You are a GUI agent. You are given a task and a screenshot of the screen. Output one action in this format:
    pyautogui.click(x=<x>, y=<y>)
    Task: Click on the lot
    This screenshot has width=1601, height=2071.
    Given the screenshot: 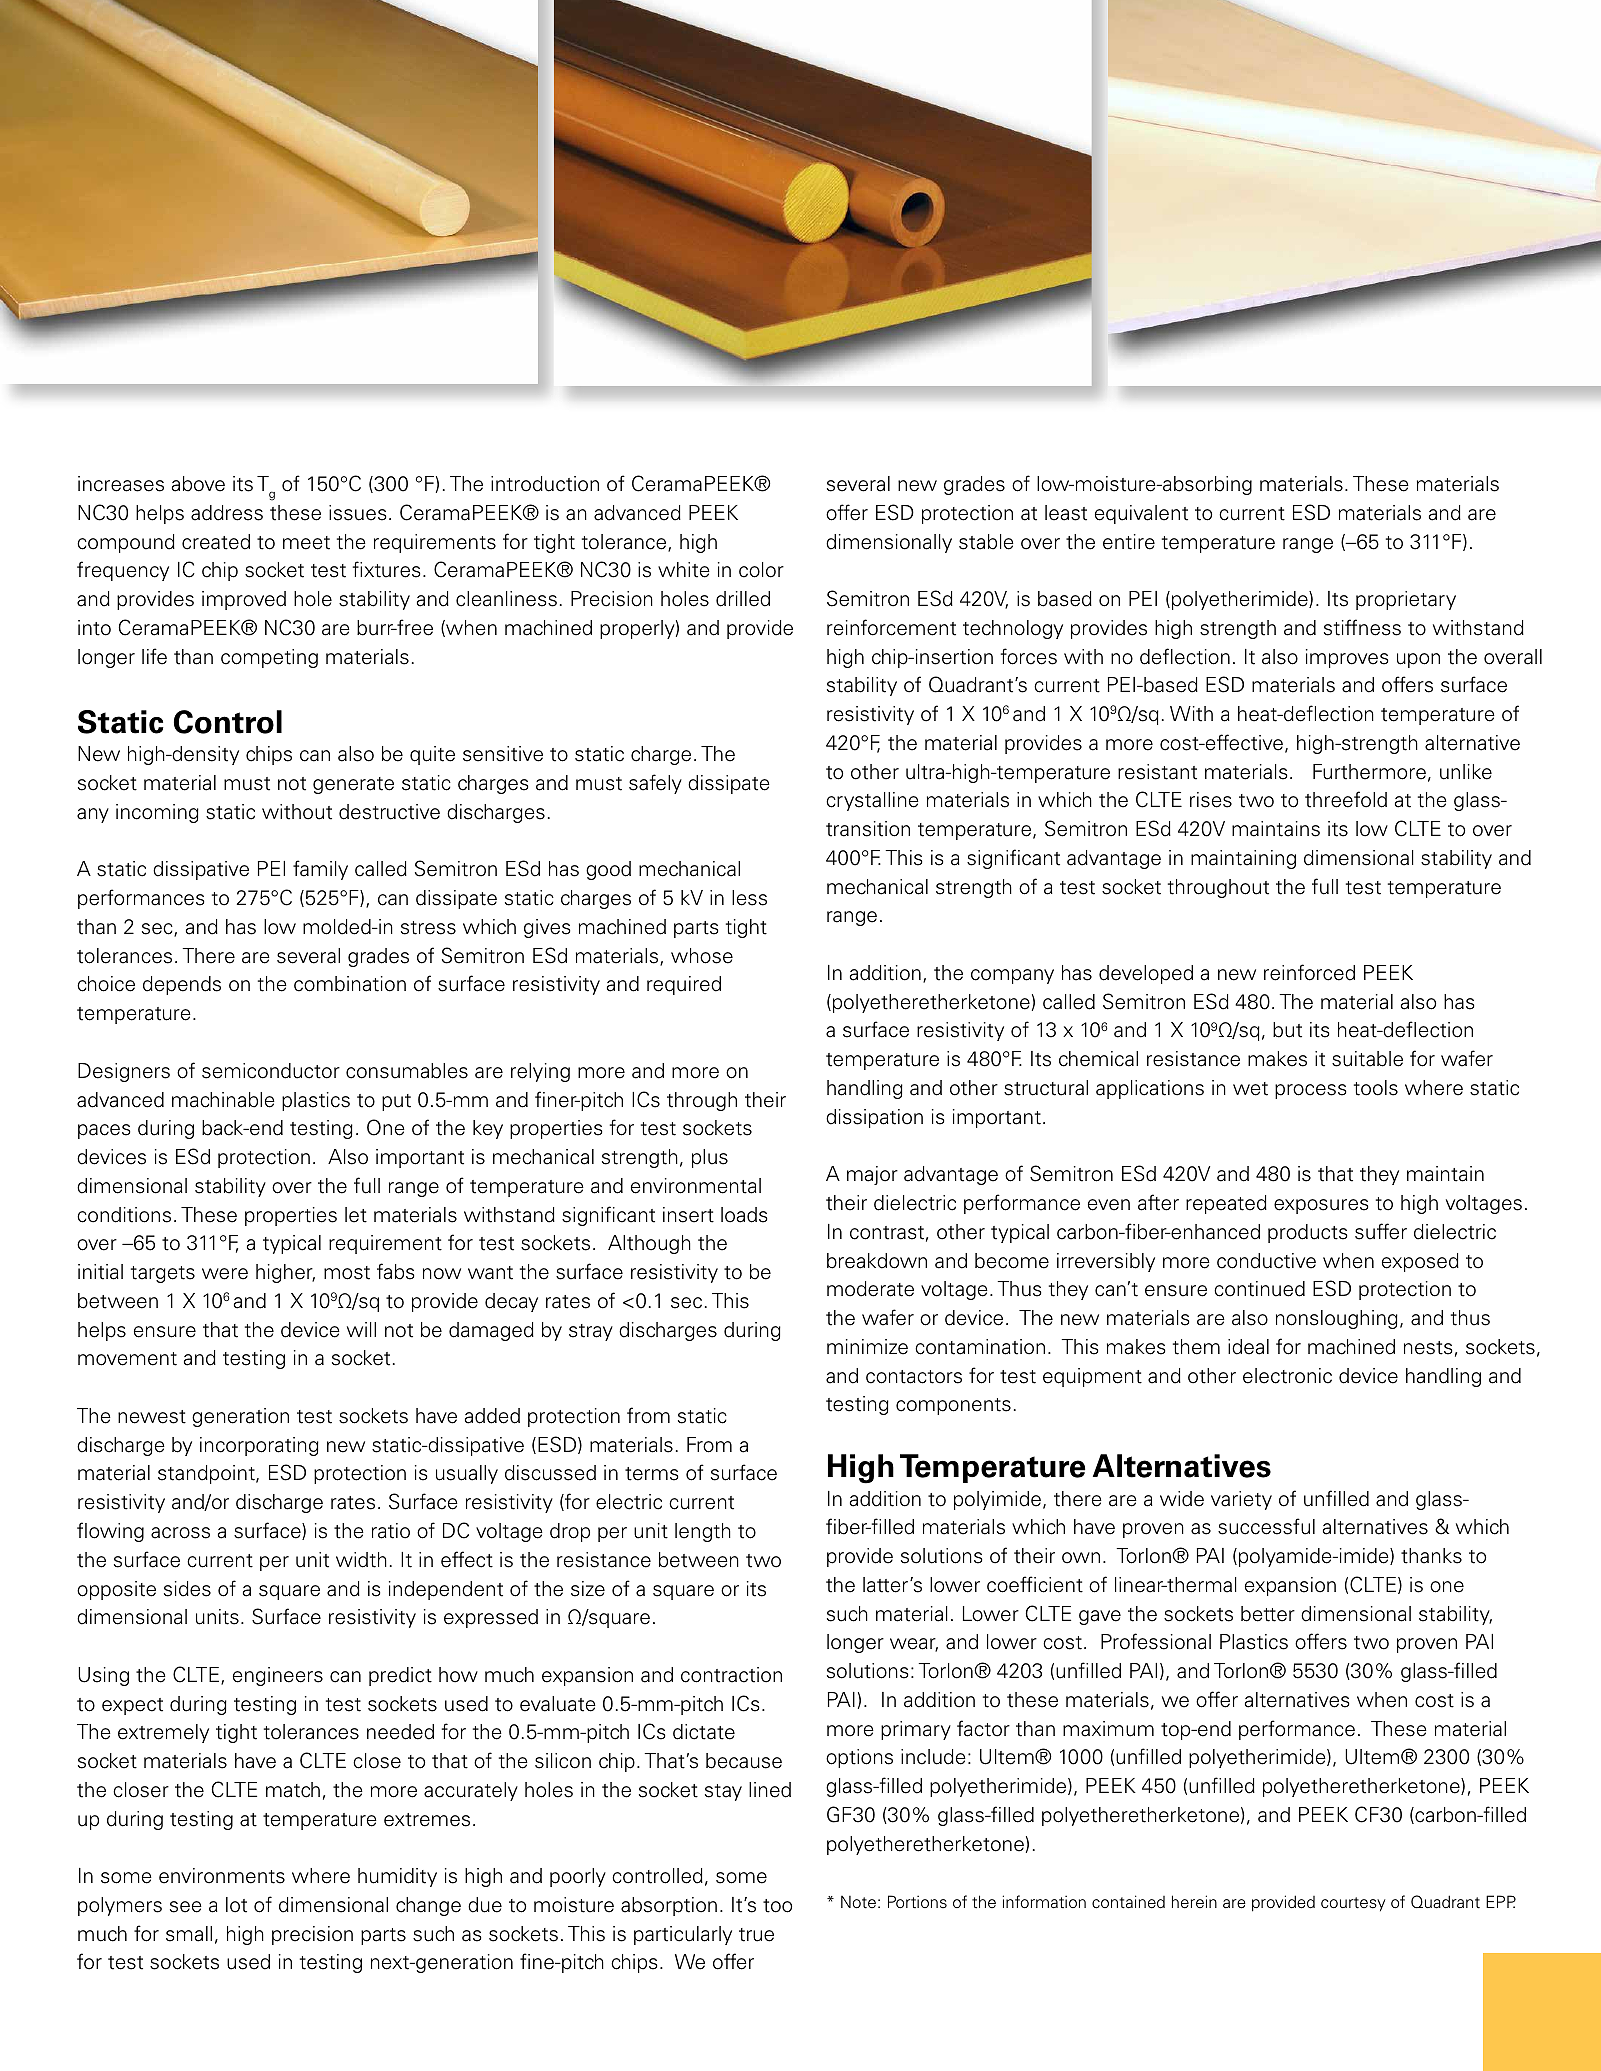 What is the action you would take?
    pyautogui.click(x=236, y=1905)
